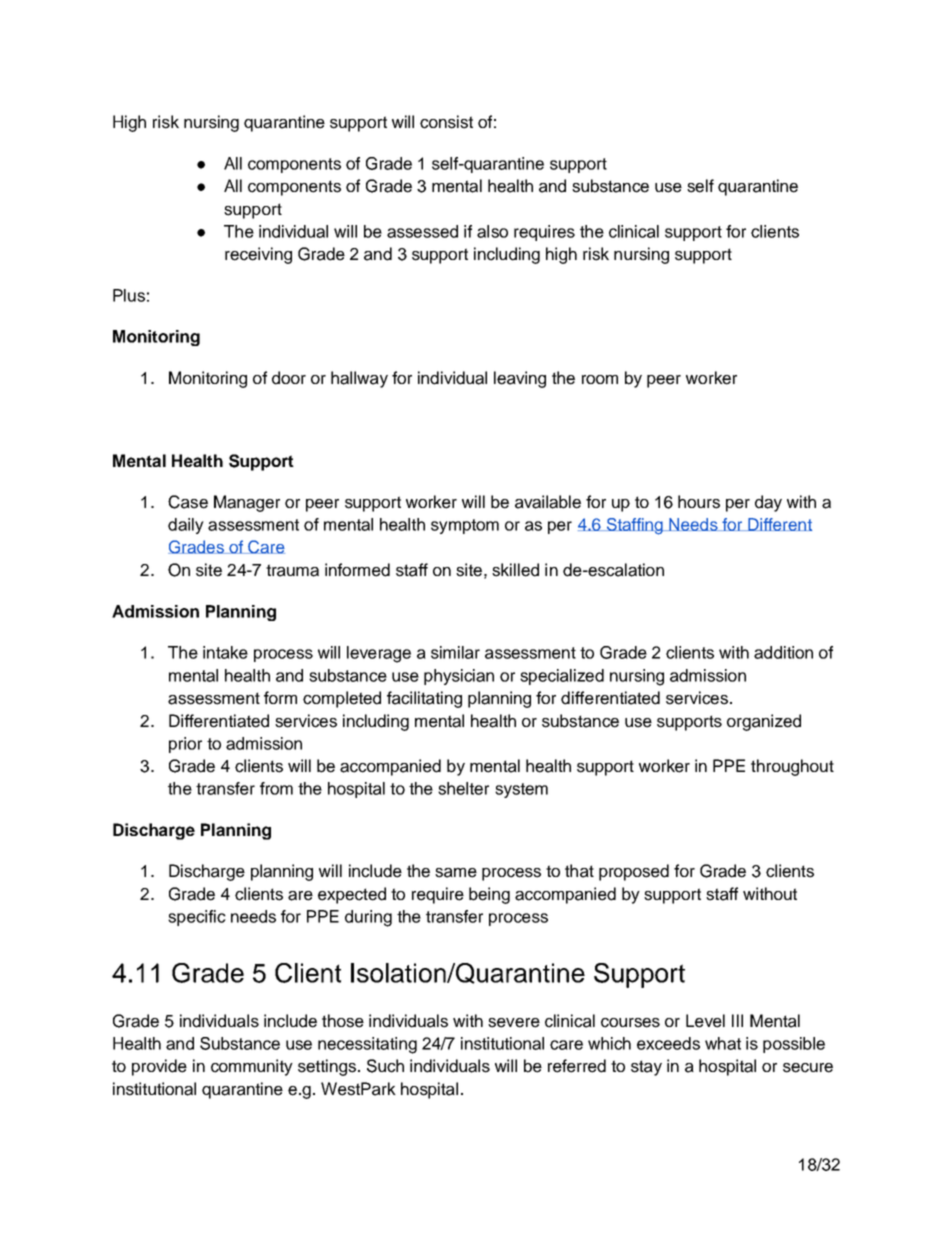 Image resolution: width=952 pixels, height=1233 pixels. I want to click on also, so click(492, 231).
